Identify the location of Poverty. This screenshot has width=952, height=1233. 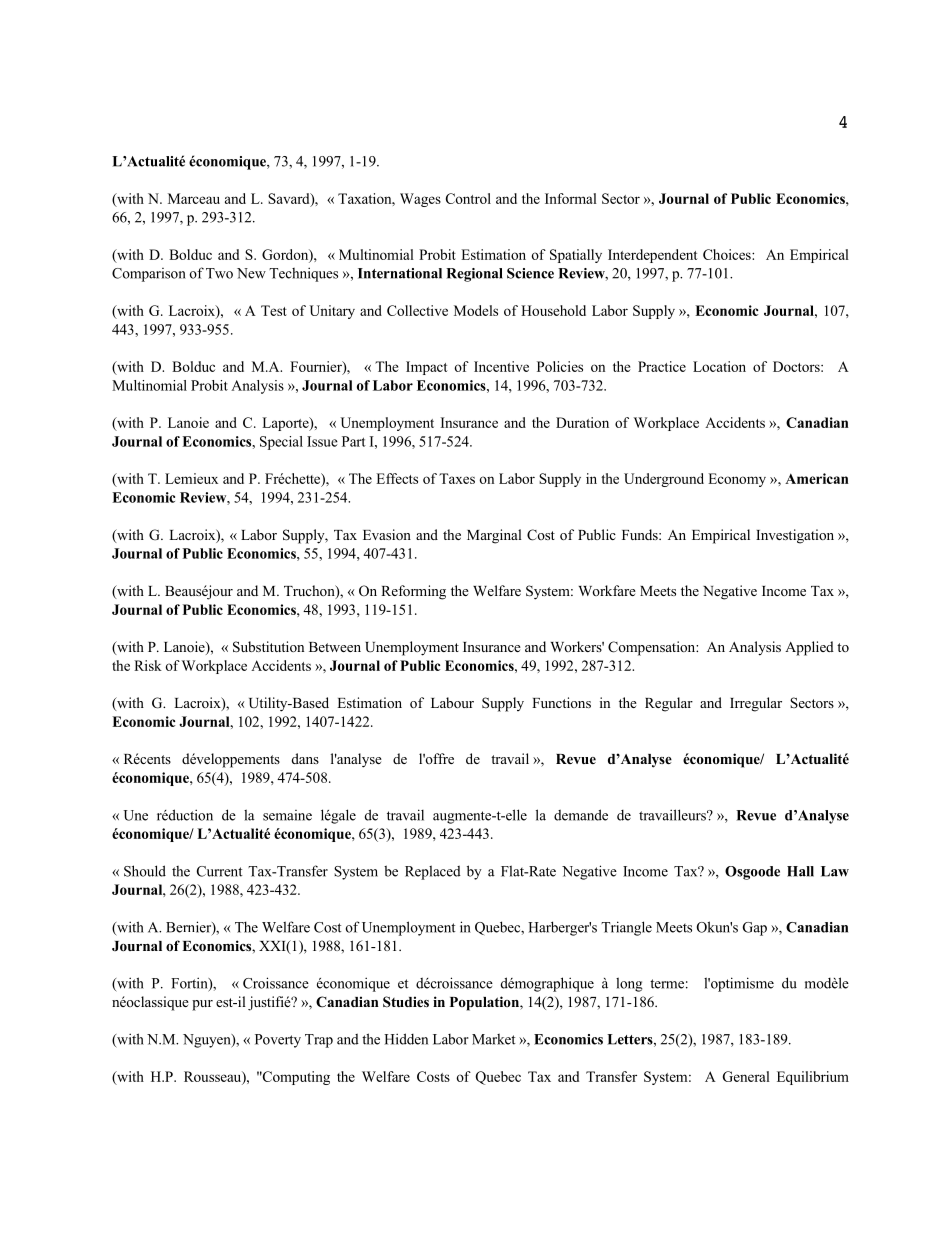
(278, 1041).
